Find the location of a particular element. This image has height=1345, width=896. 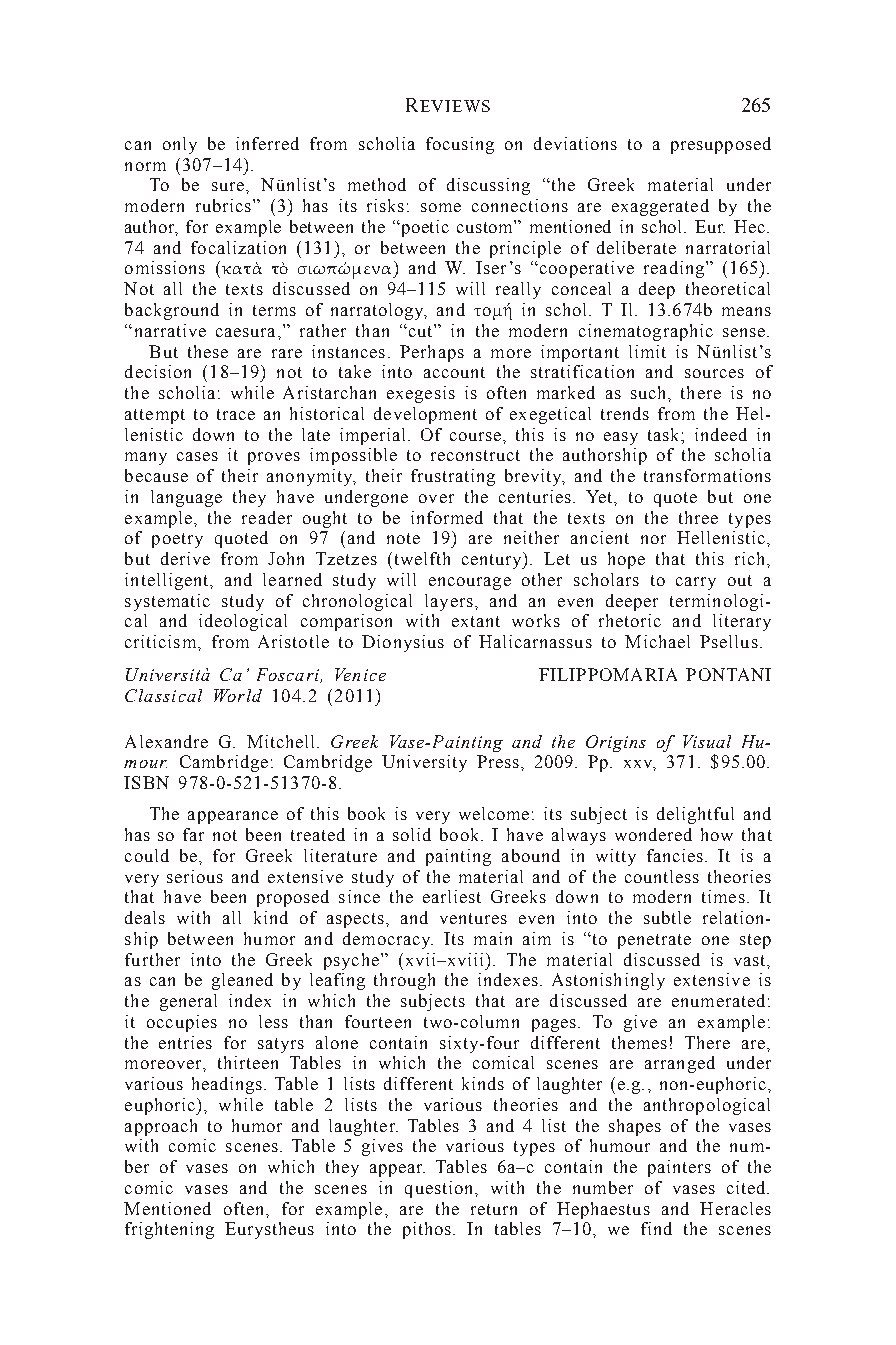

frightening is located at coordinates (169, 1230).
